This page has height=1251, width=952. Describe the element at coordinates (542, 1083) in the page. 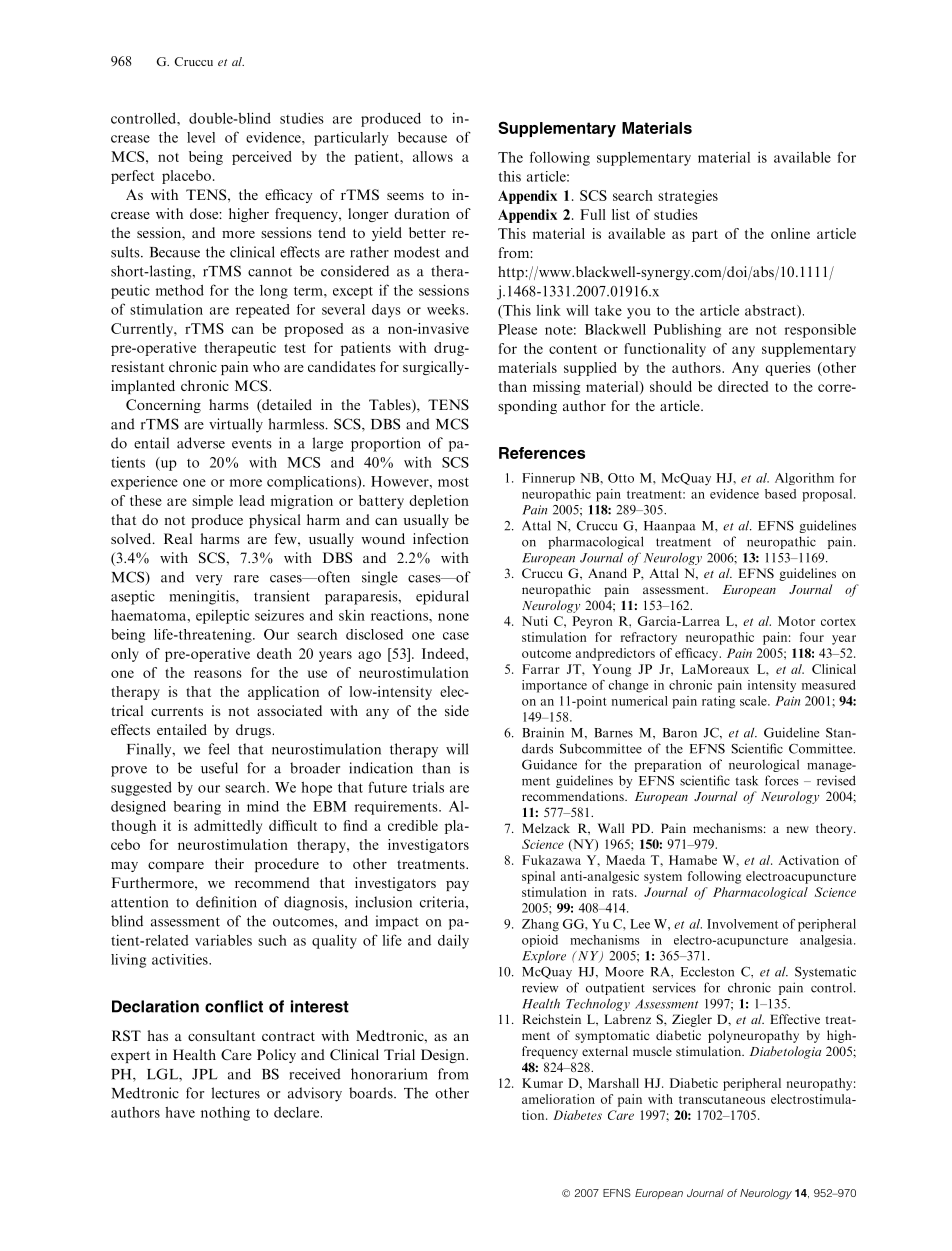

I see `Kumar` at that location.
